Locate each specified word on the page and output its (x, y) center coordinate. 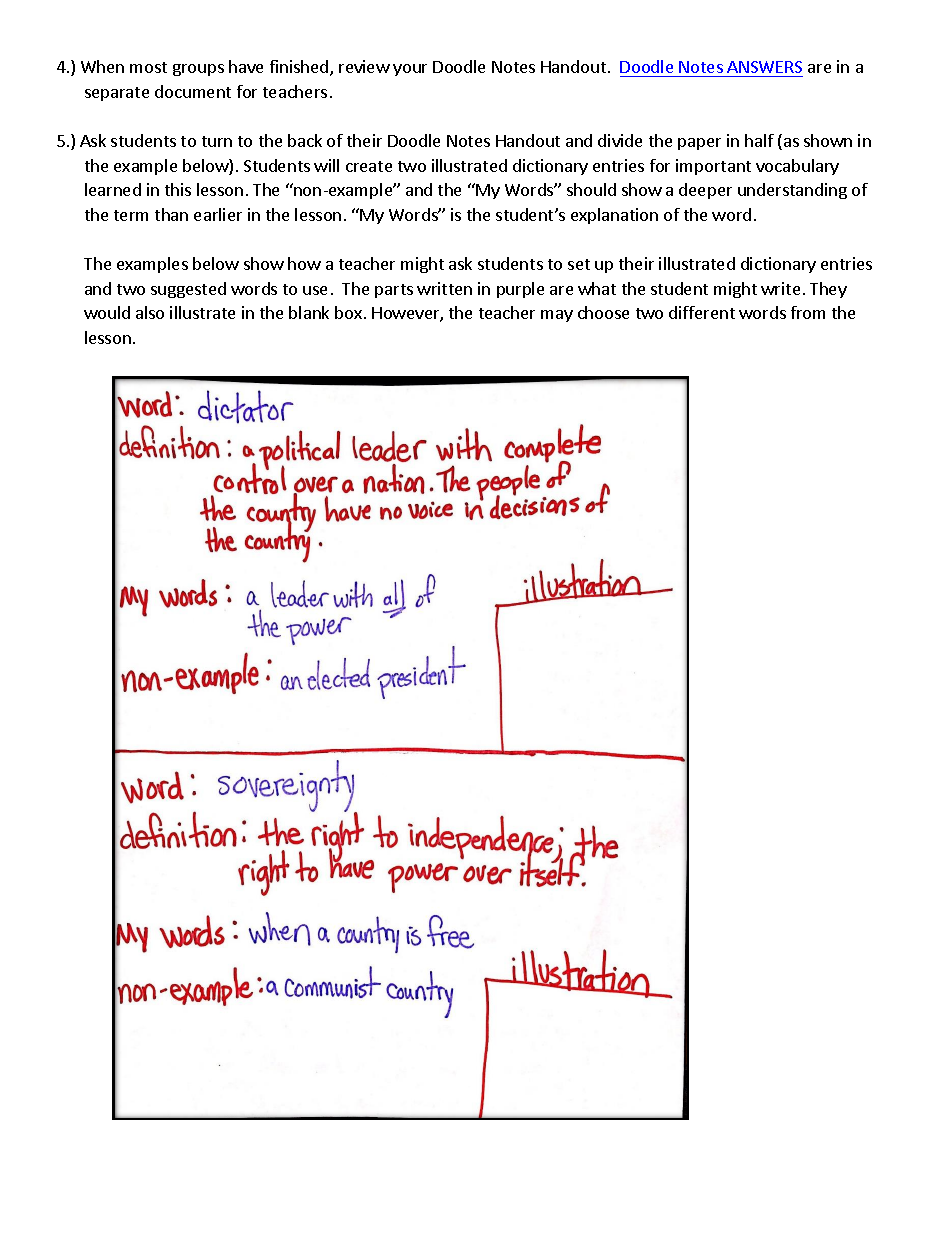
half (759, 140)
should (591, 189)
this (178, 189)
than (171, 214)
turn (217, 141)
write (780, 288)
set (579, 264)
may (557, 316)
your (410, 70)
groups (198, 70)
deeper (705, 191)
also (150, 312)
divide (620, 140)
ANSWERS (764, 67)
